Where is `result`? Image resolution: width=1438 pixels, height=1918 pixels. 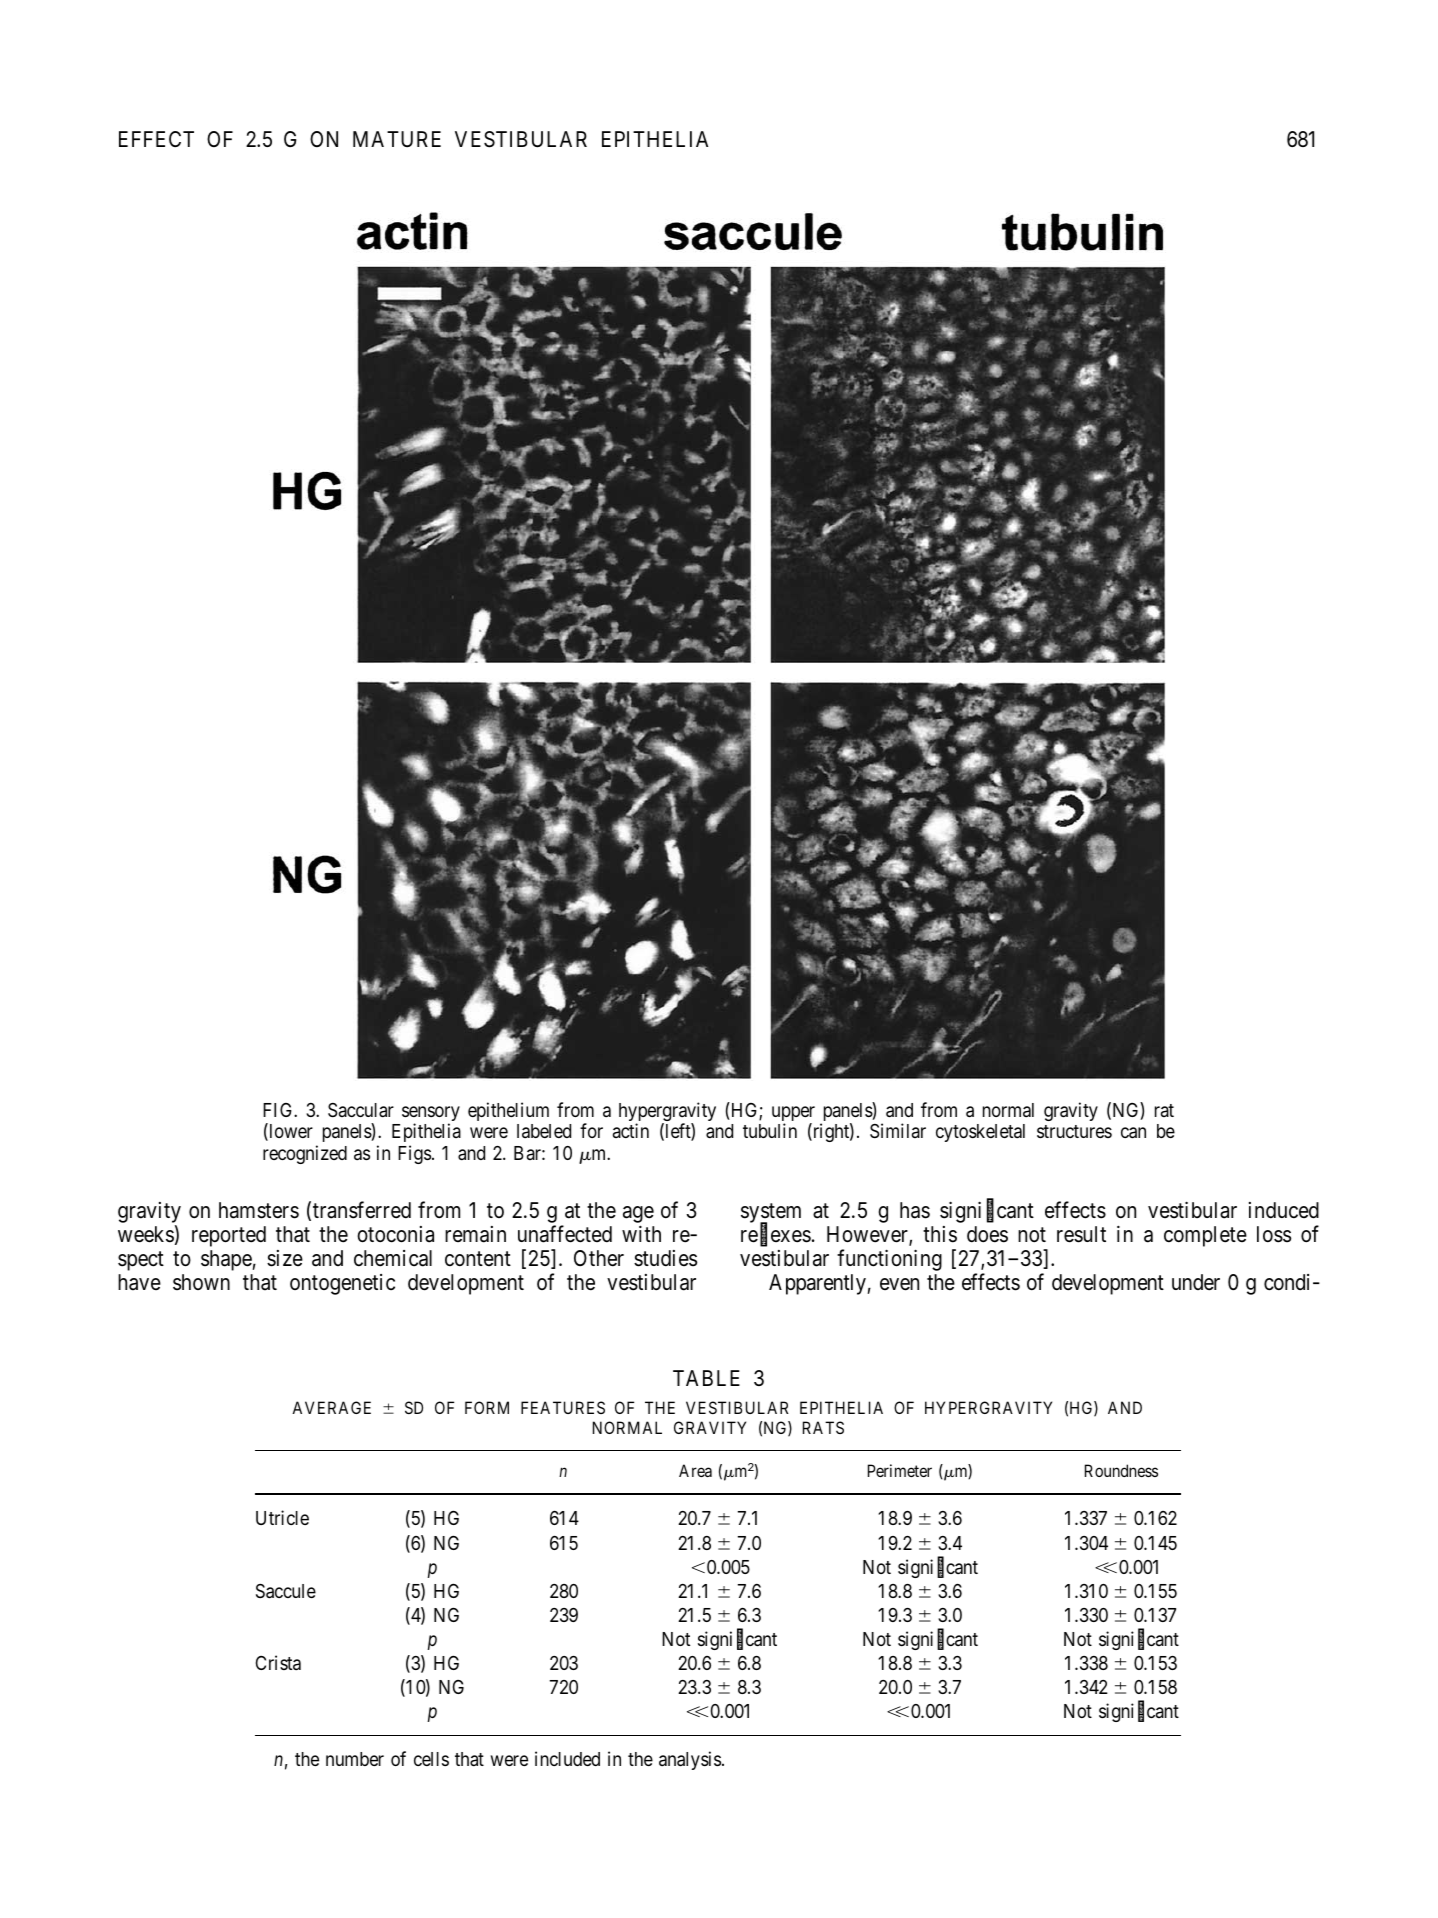 result is located at coordinates (1081, 1234).
